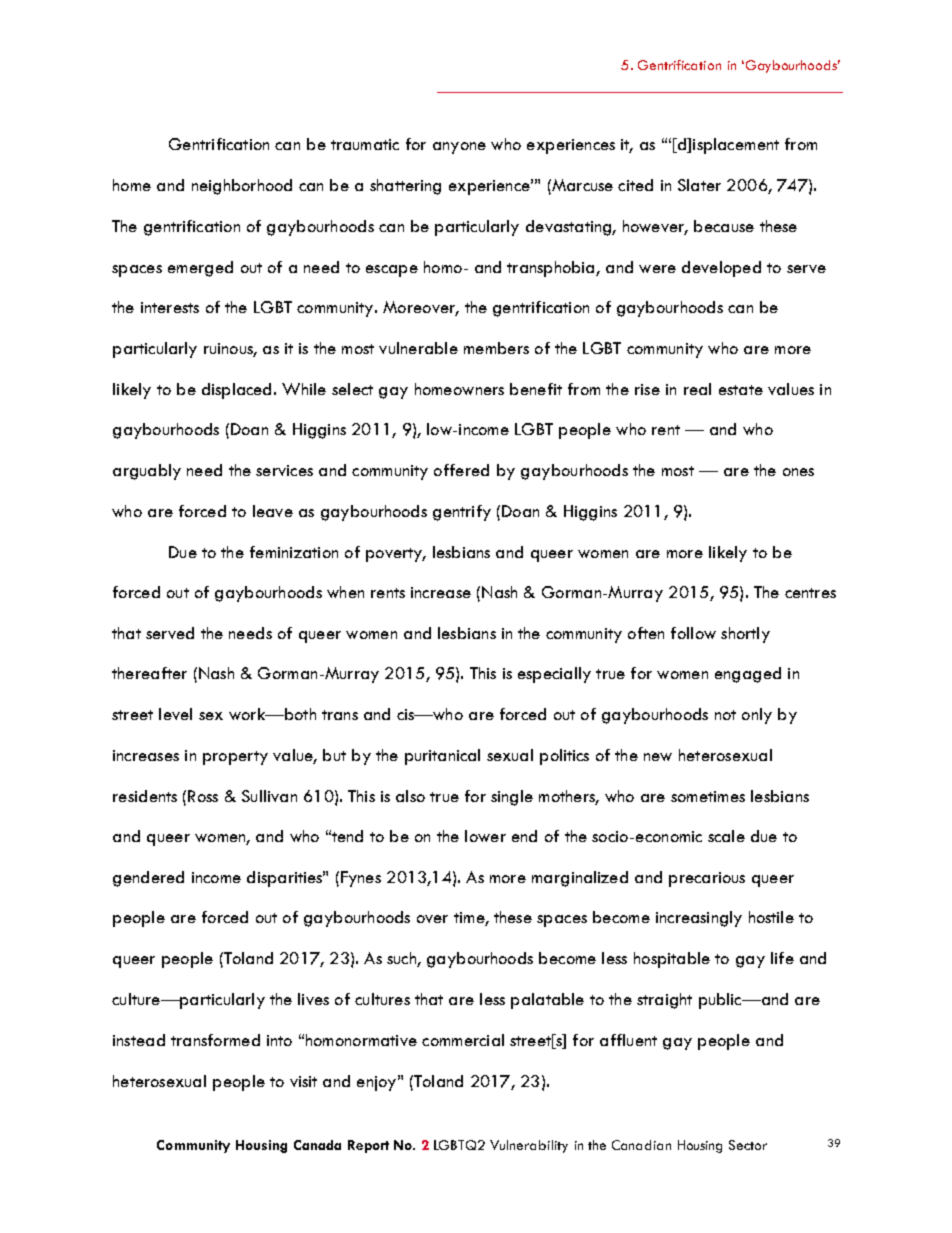 Image resolution: width=952 pixels, height=1233 pixels. What do you see at coordinates (242, 187) in the page?
I see `neighborhood` at bounding box center [242, 187].
